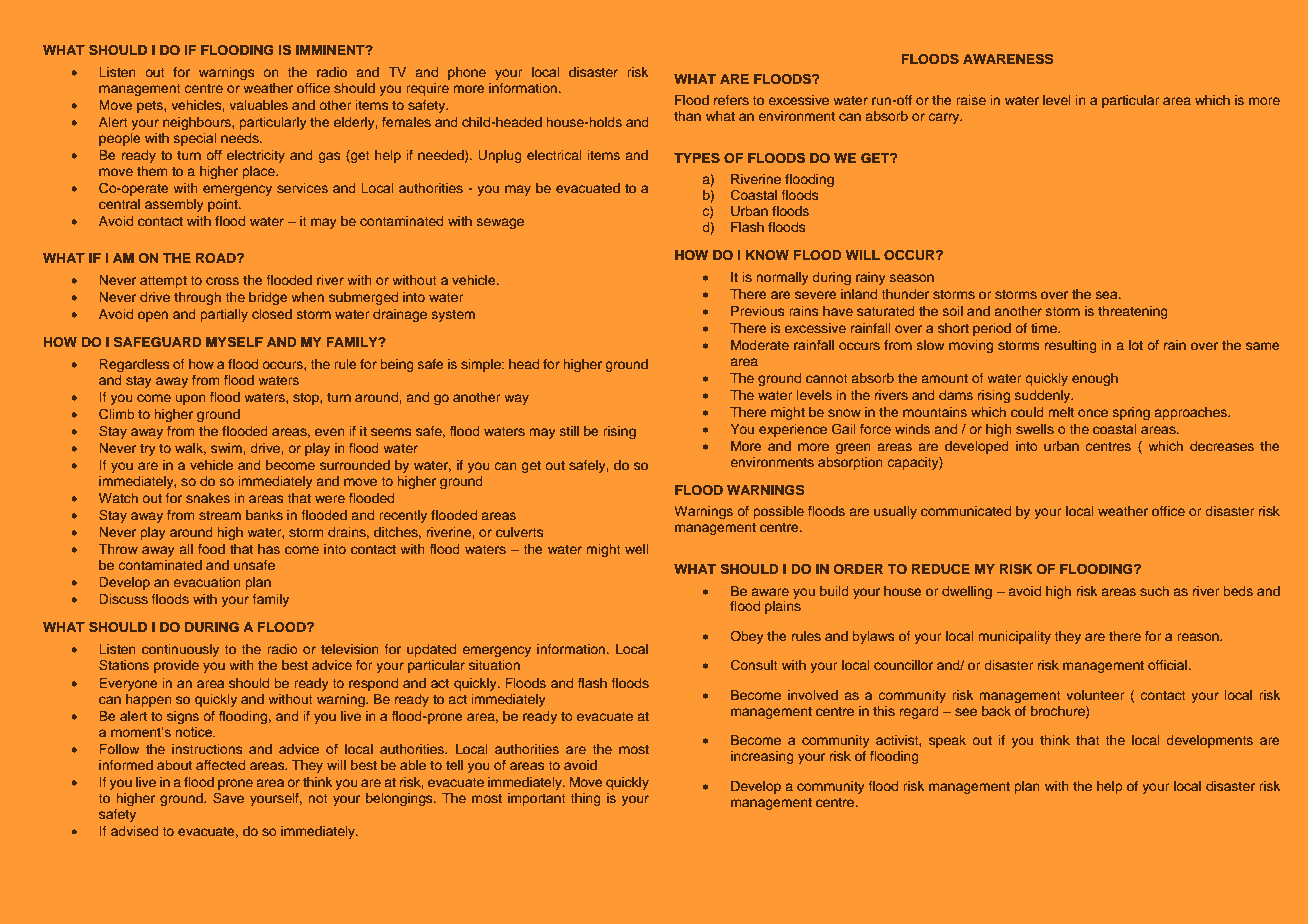 Image resolution: width=1308 pixels, height=924 pixels. Describe the element at coordinates (731, 100) in the document. I see `refers` at that location.
